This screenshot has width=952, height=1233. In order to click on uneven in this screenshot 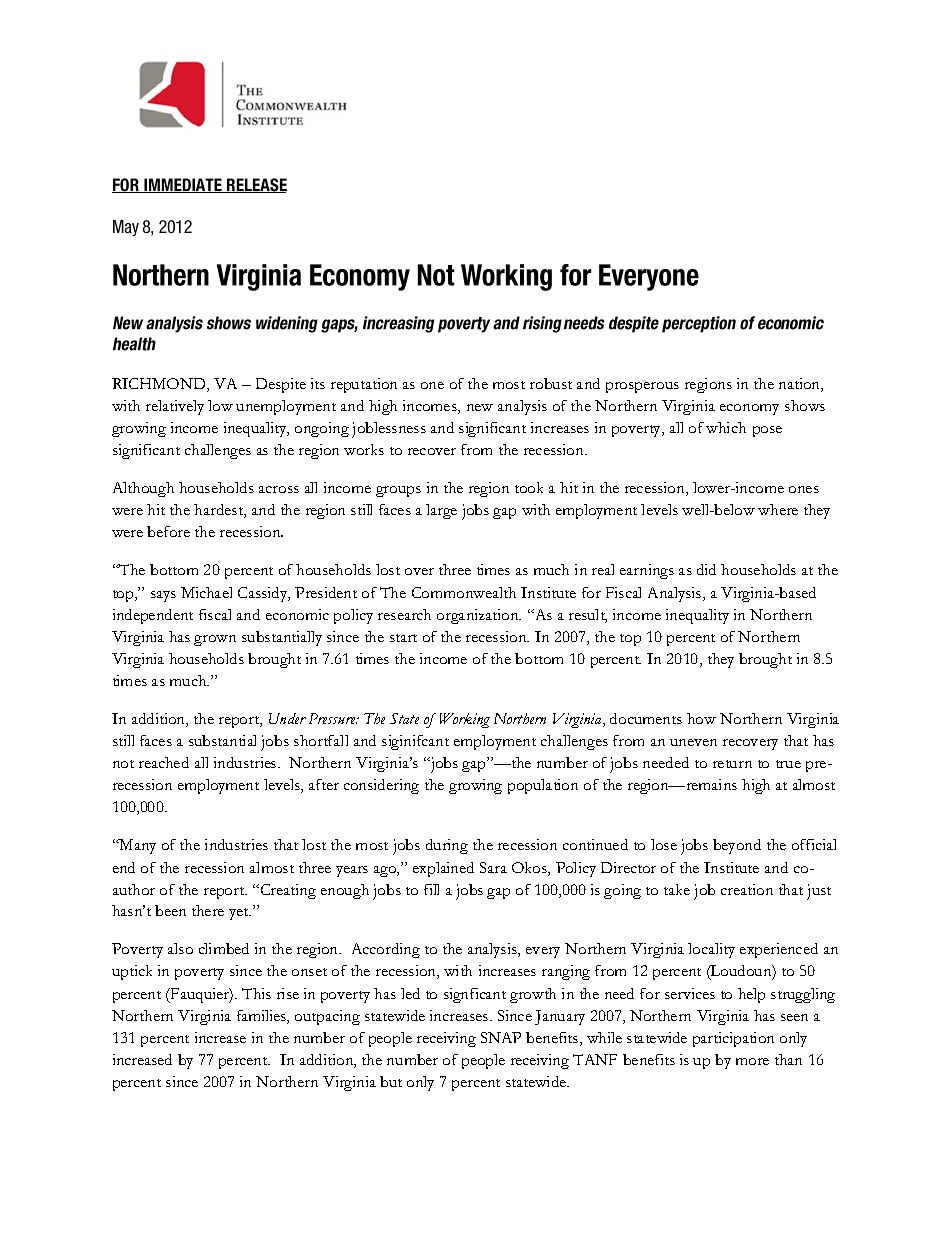, I will do `click(693, 742)`.
